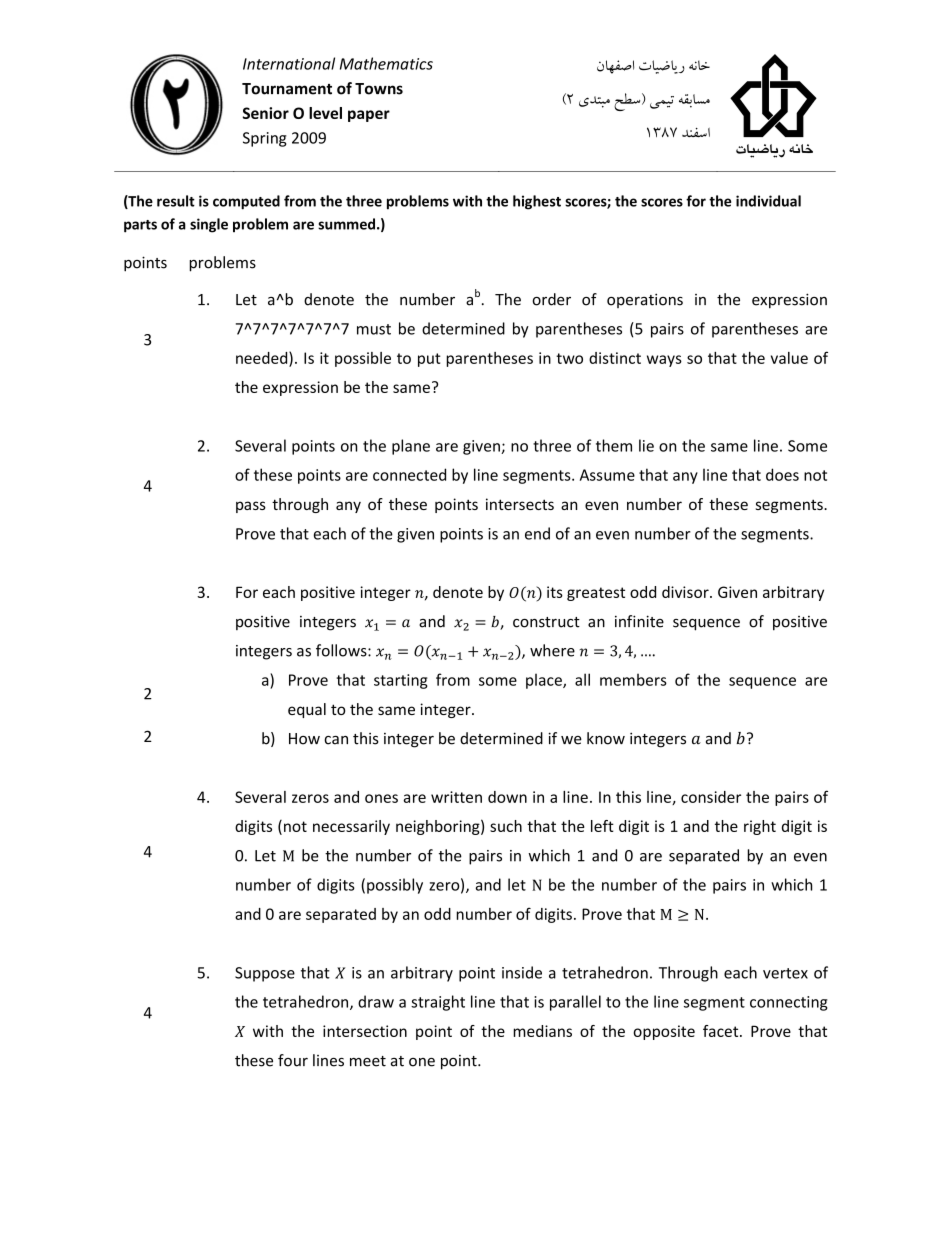 Image resolution: width=952 pixels, height=1233 pixels. Describe the element at coordinates (409, 474) in the screenshot. I see `connected` at that location.
